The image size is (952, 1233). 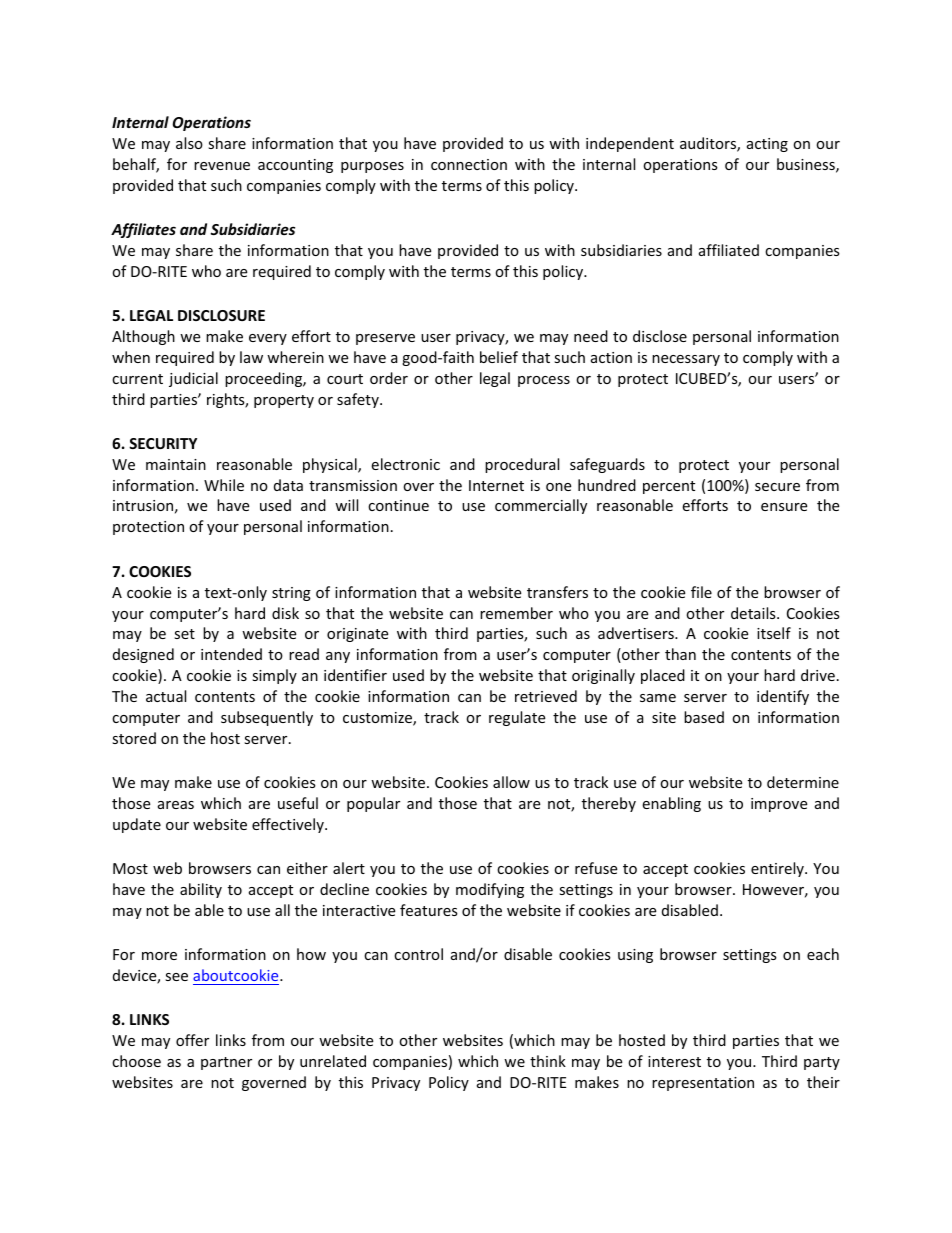 I want to click on secure, so click(x=777, y=487).
